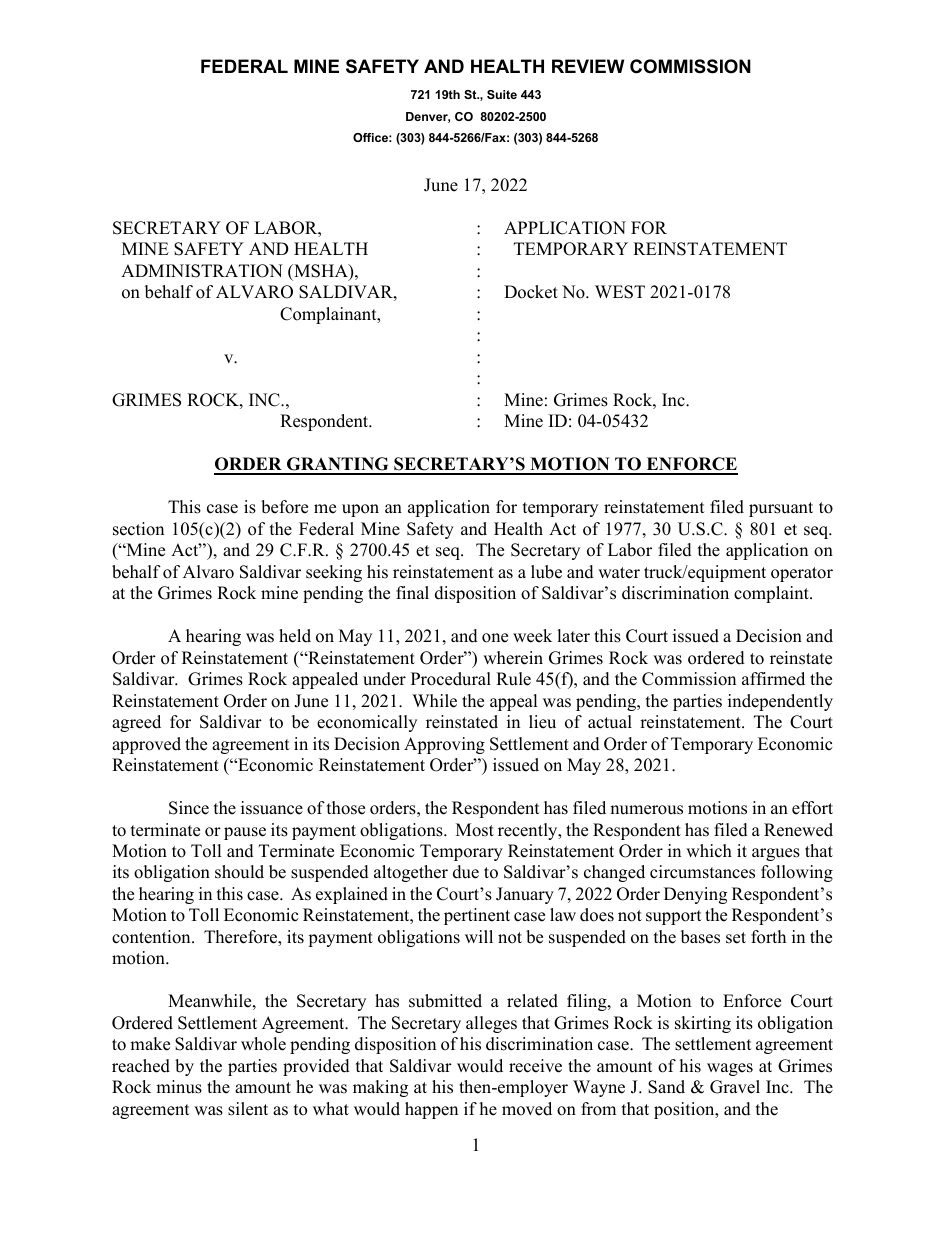 The width and height of the page is (952, 1233). What do you see at coordinates (412, 592) in the page?
I see `final` at bounding box center [412, 592].
